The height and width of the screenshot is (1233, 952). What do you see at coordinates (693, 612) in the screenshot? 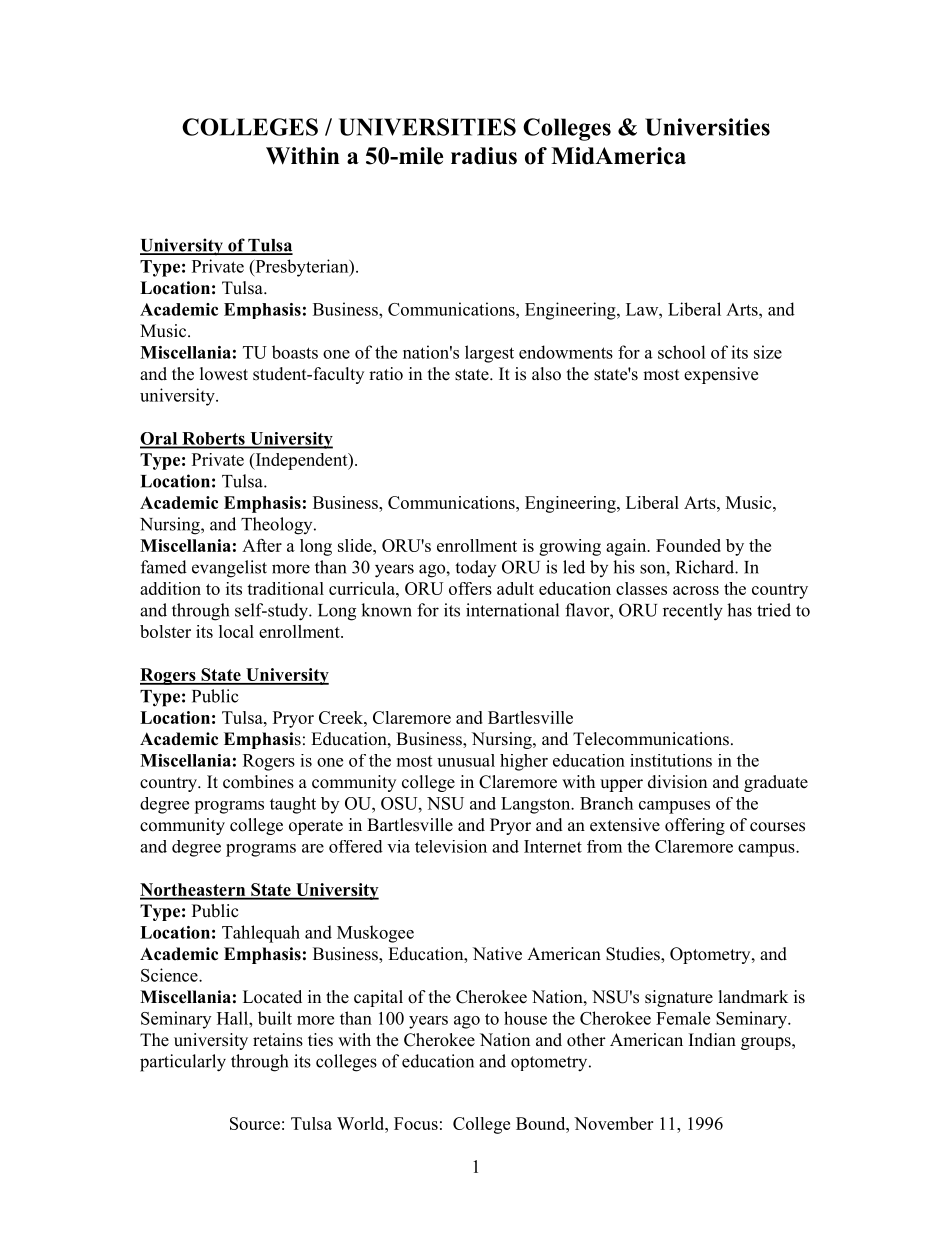
I see `recently` at bounding box center [693, 612].
